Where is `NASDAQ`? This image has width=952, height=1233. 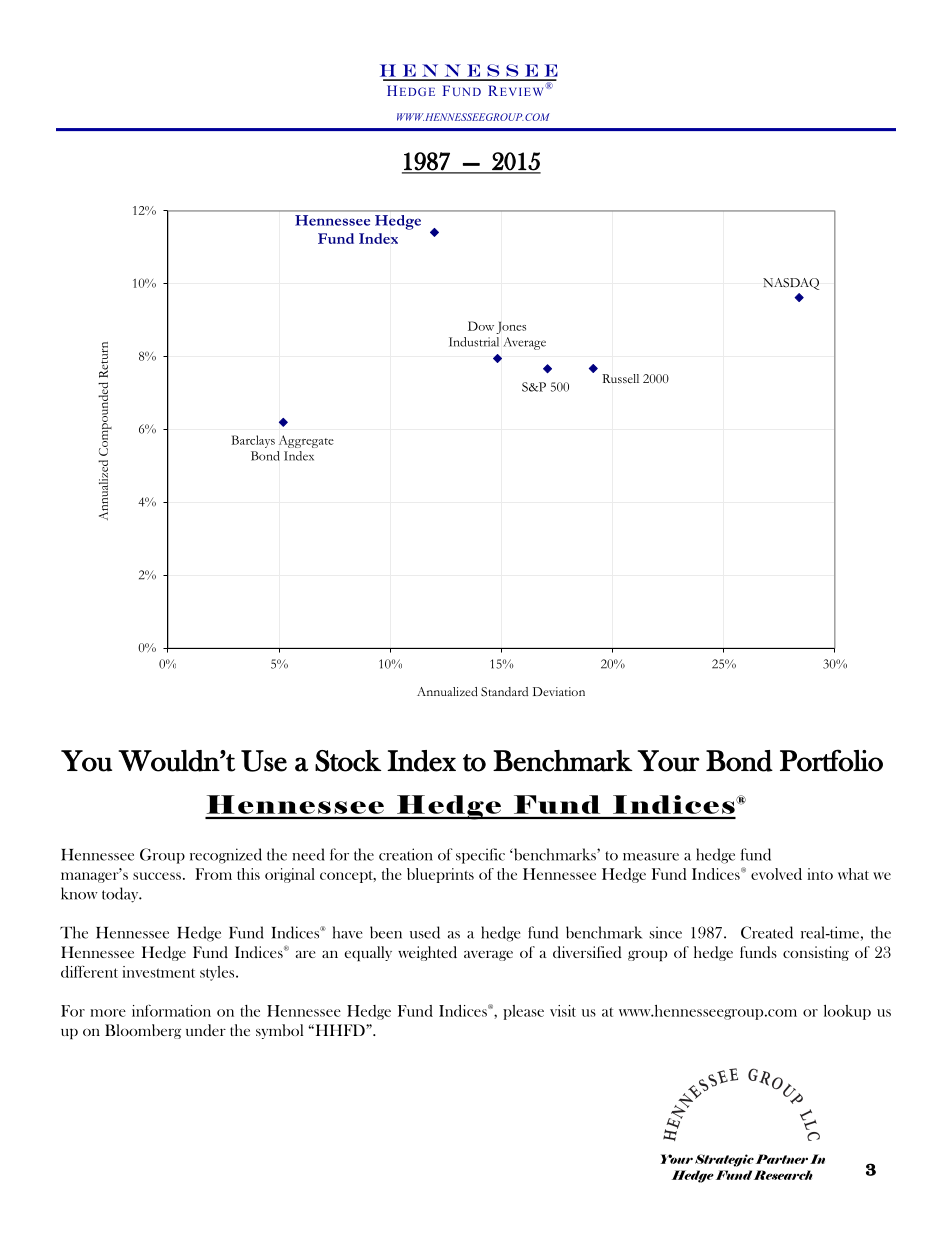 NASDAQ is located at coordinates (791, 284).
